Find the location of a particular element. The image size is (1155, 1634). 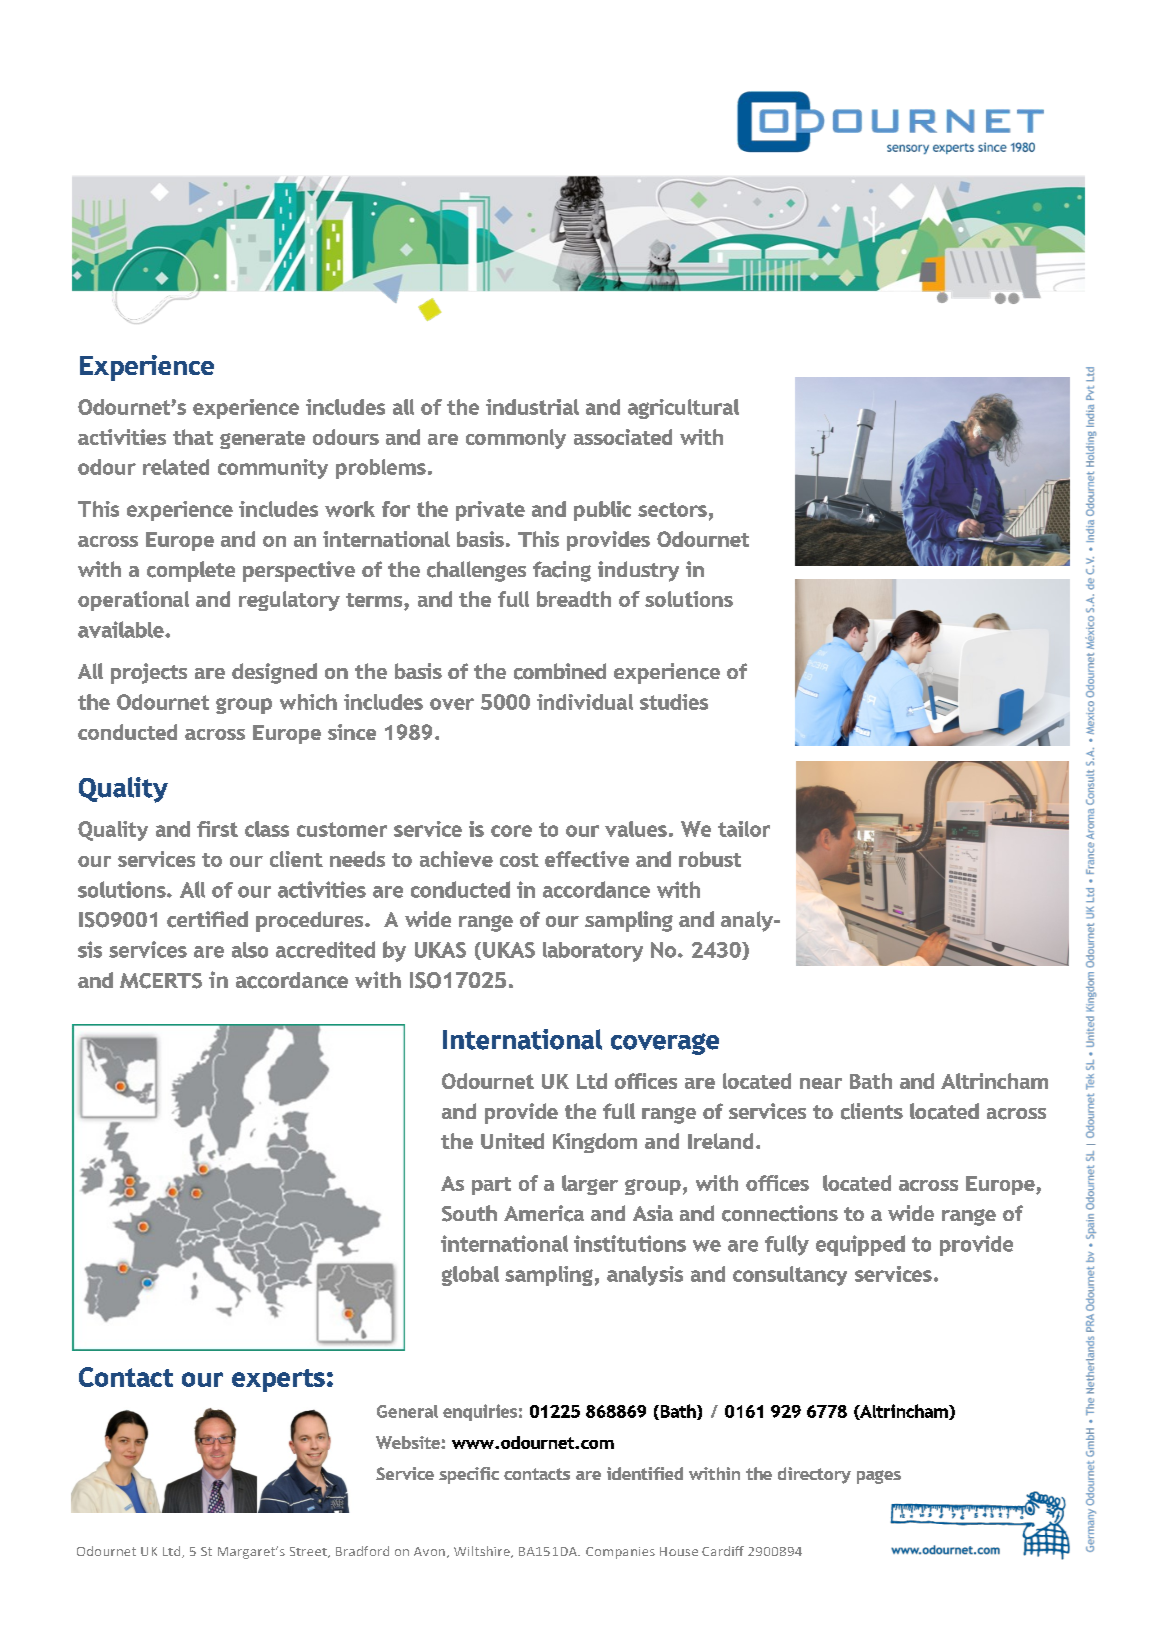

consultancy is located at coordinates (790, 1276).
